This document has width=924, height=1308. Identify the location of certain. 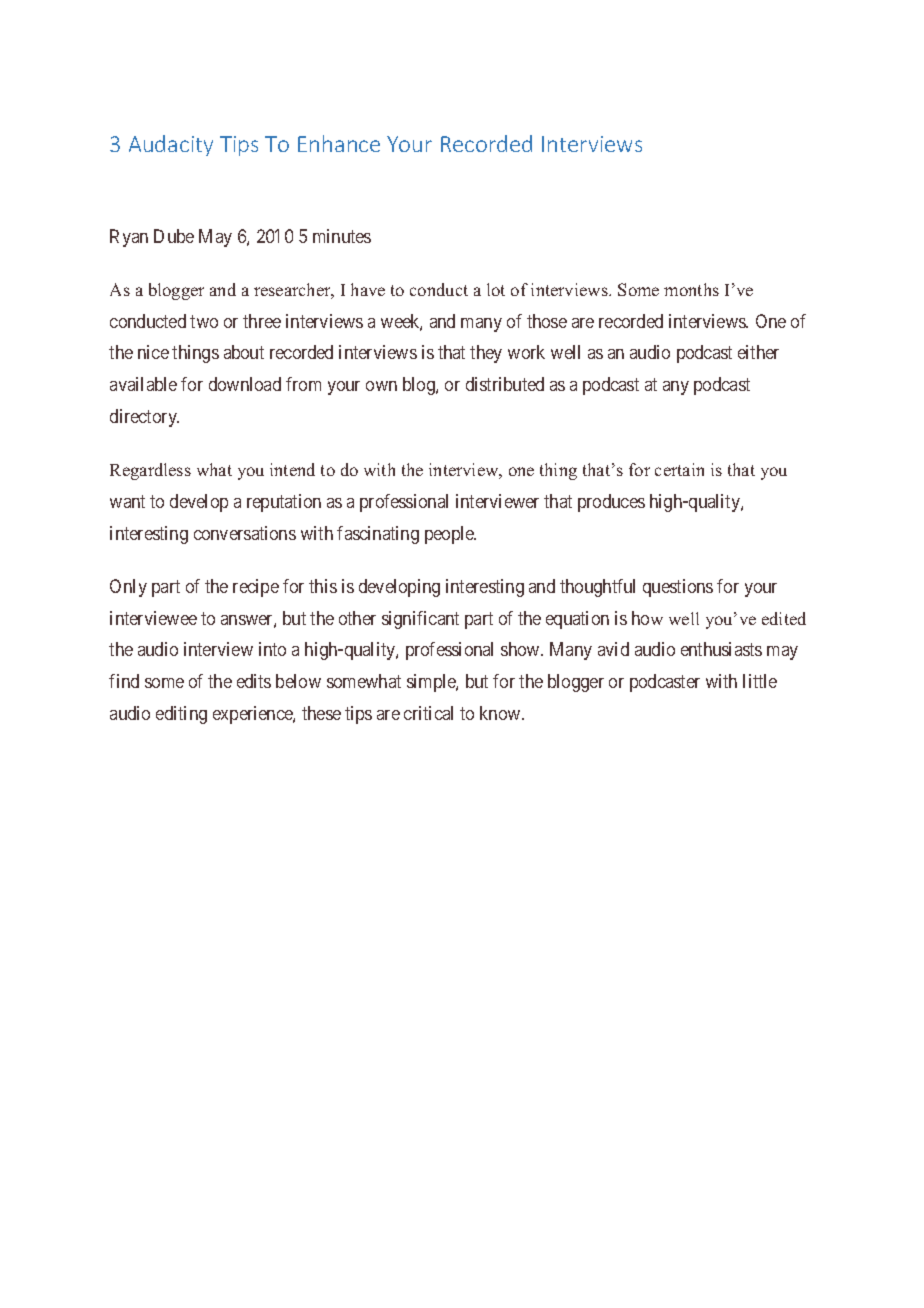
(679, 469).
